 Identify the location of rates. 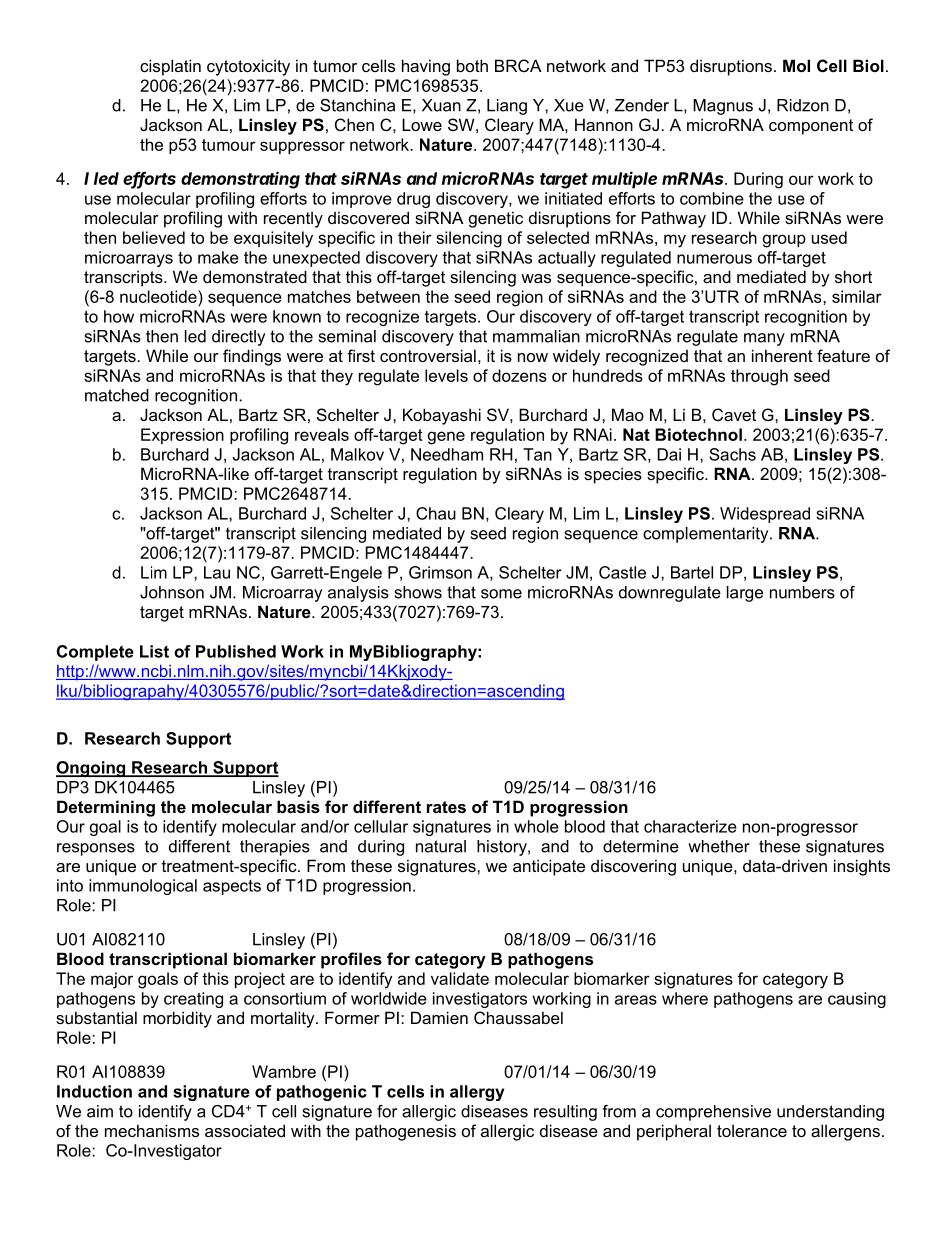
(446, 807).
